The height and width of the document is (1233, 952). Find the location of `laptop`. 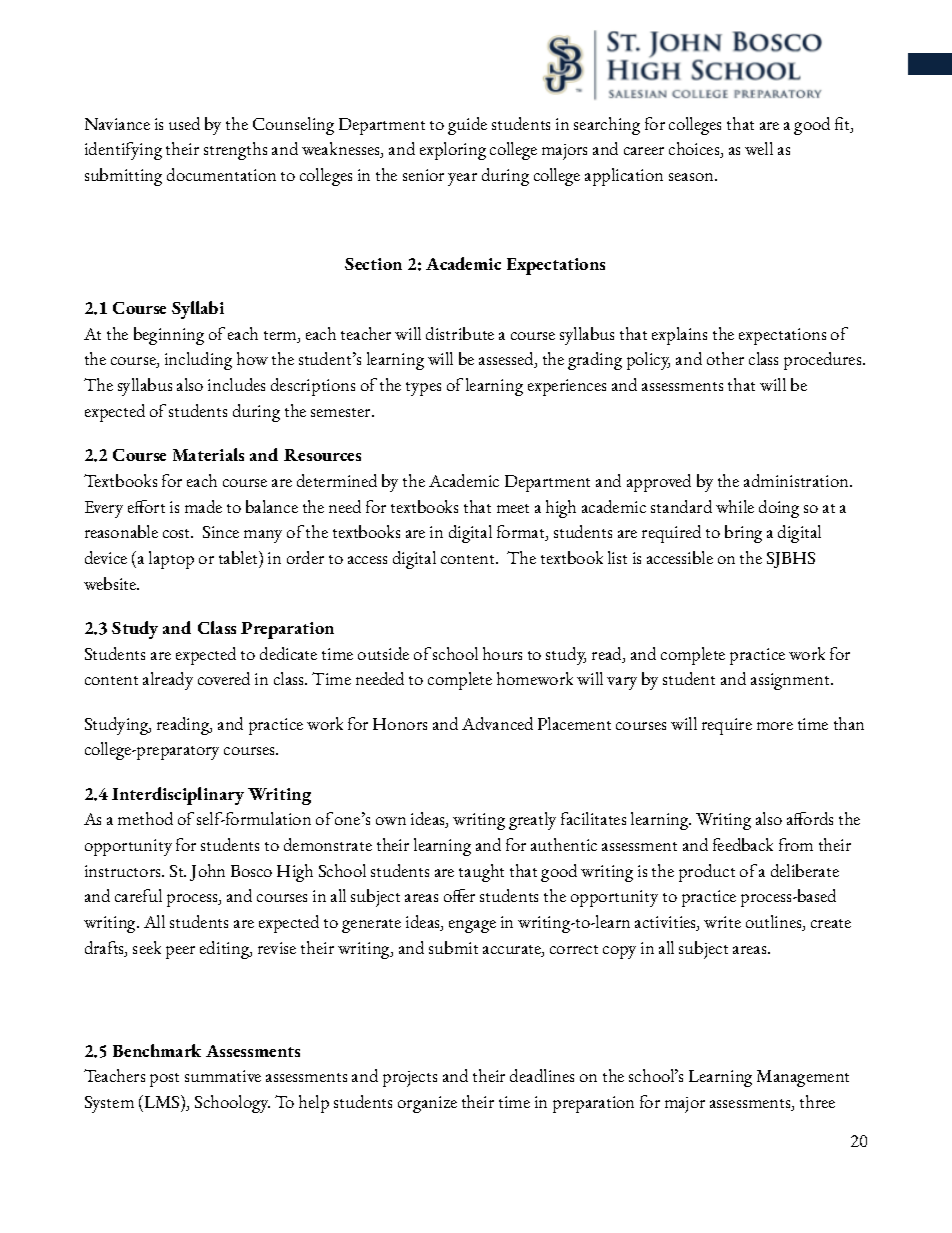

laptop is located at coordinates (171, 560).
